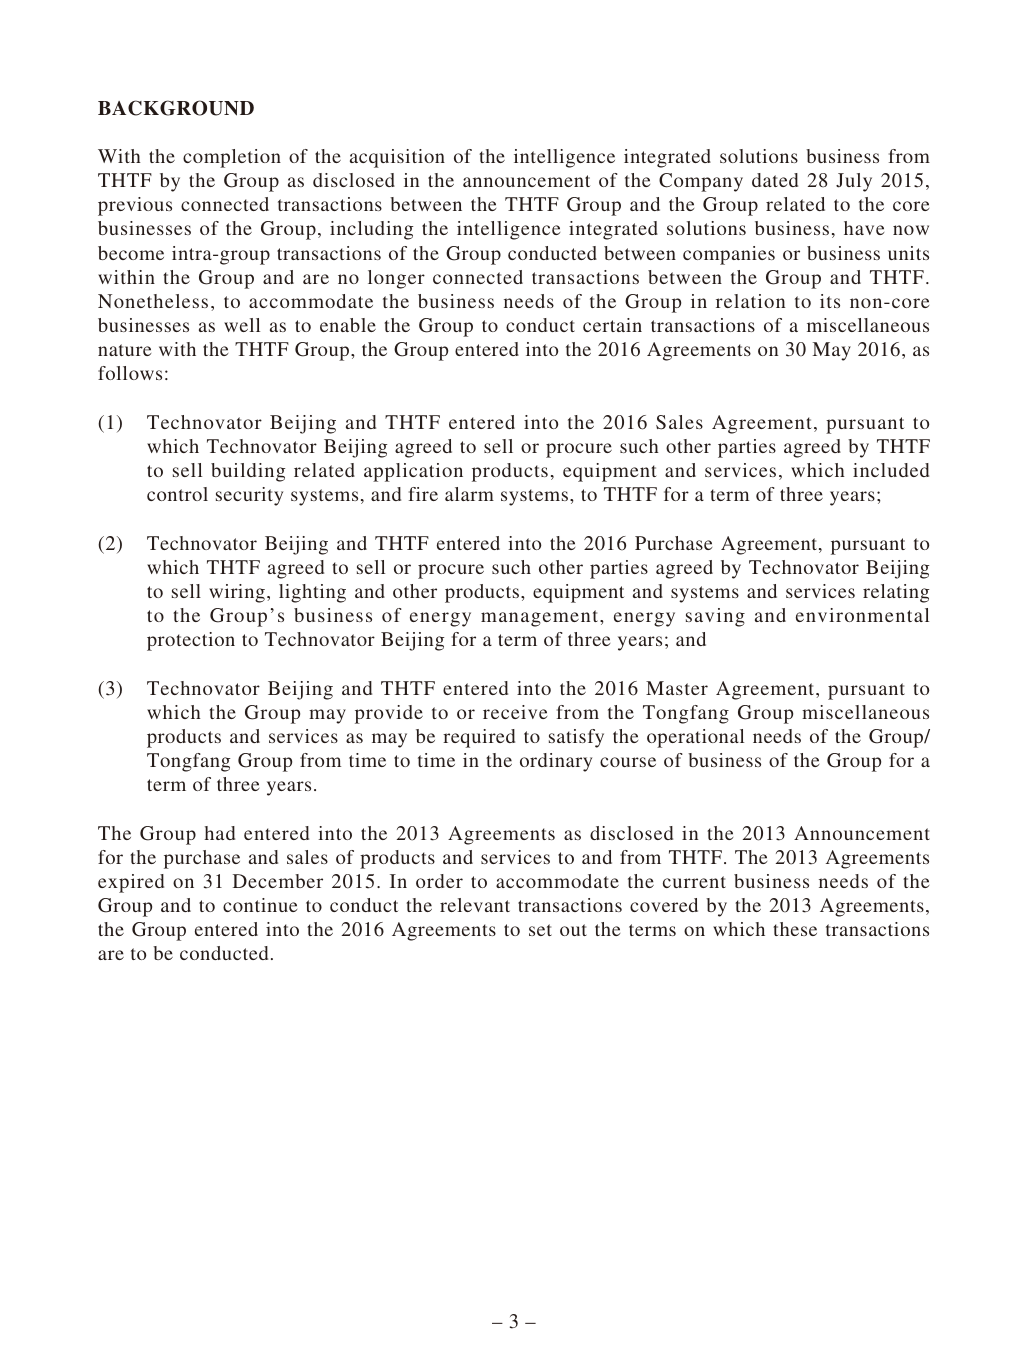 The width and height of the document is (1028, 1370). Describe the element at coordinates (249, 496) in the document. I see `security` at that location.
